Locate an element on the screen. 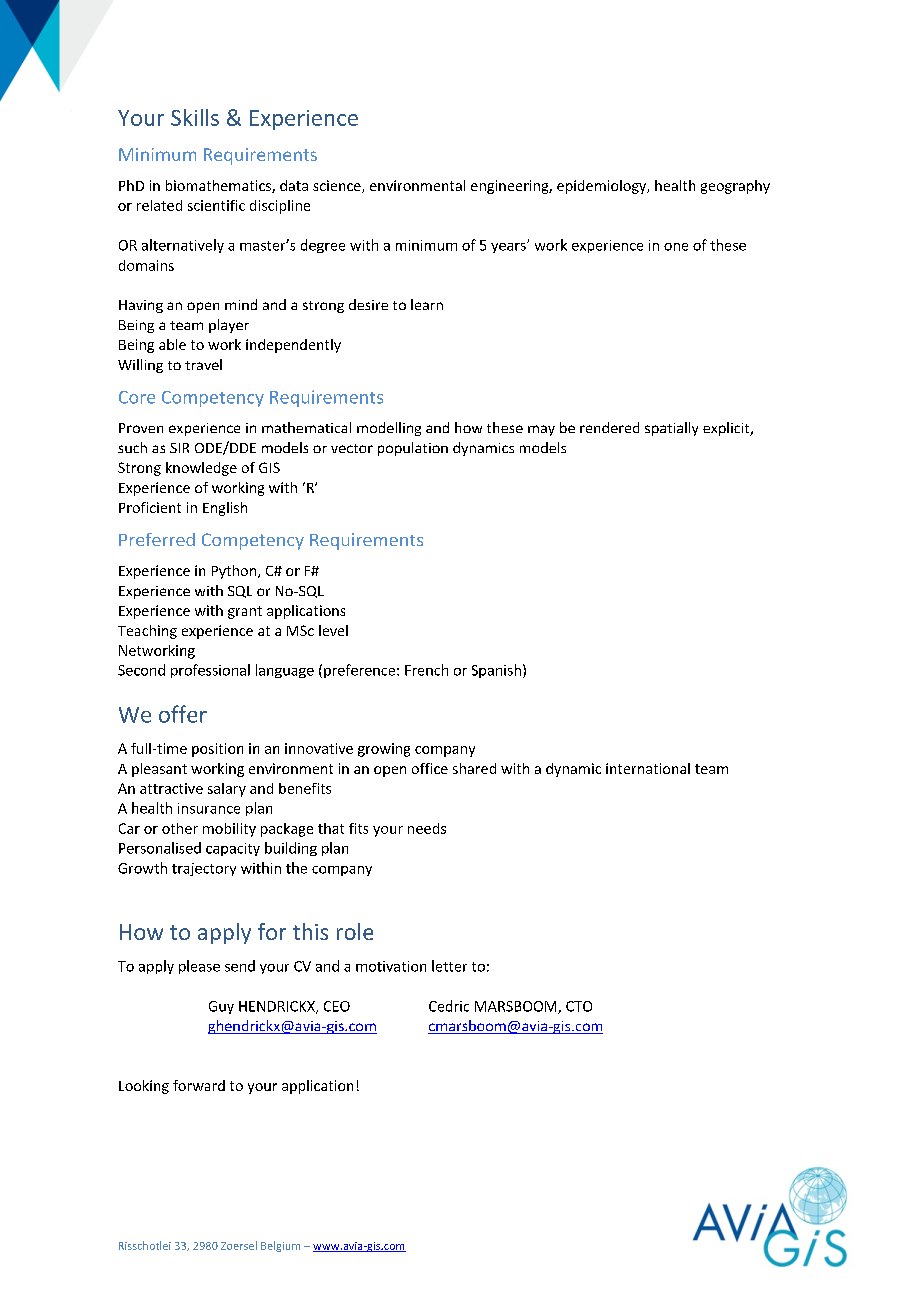 The width and height of the screenshot is (924, 1308). French is located at coordinates (426, 670).
